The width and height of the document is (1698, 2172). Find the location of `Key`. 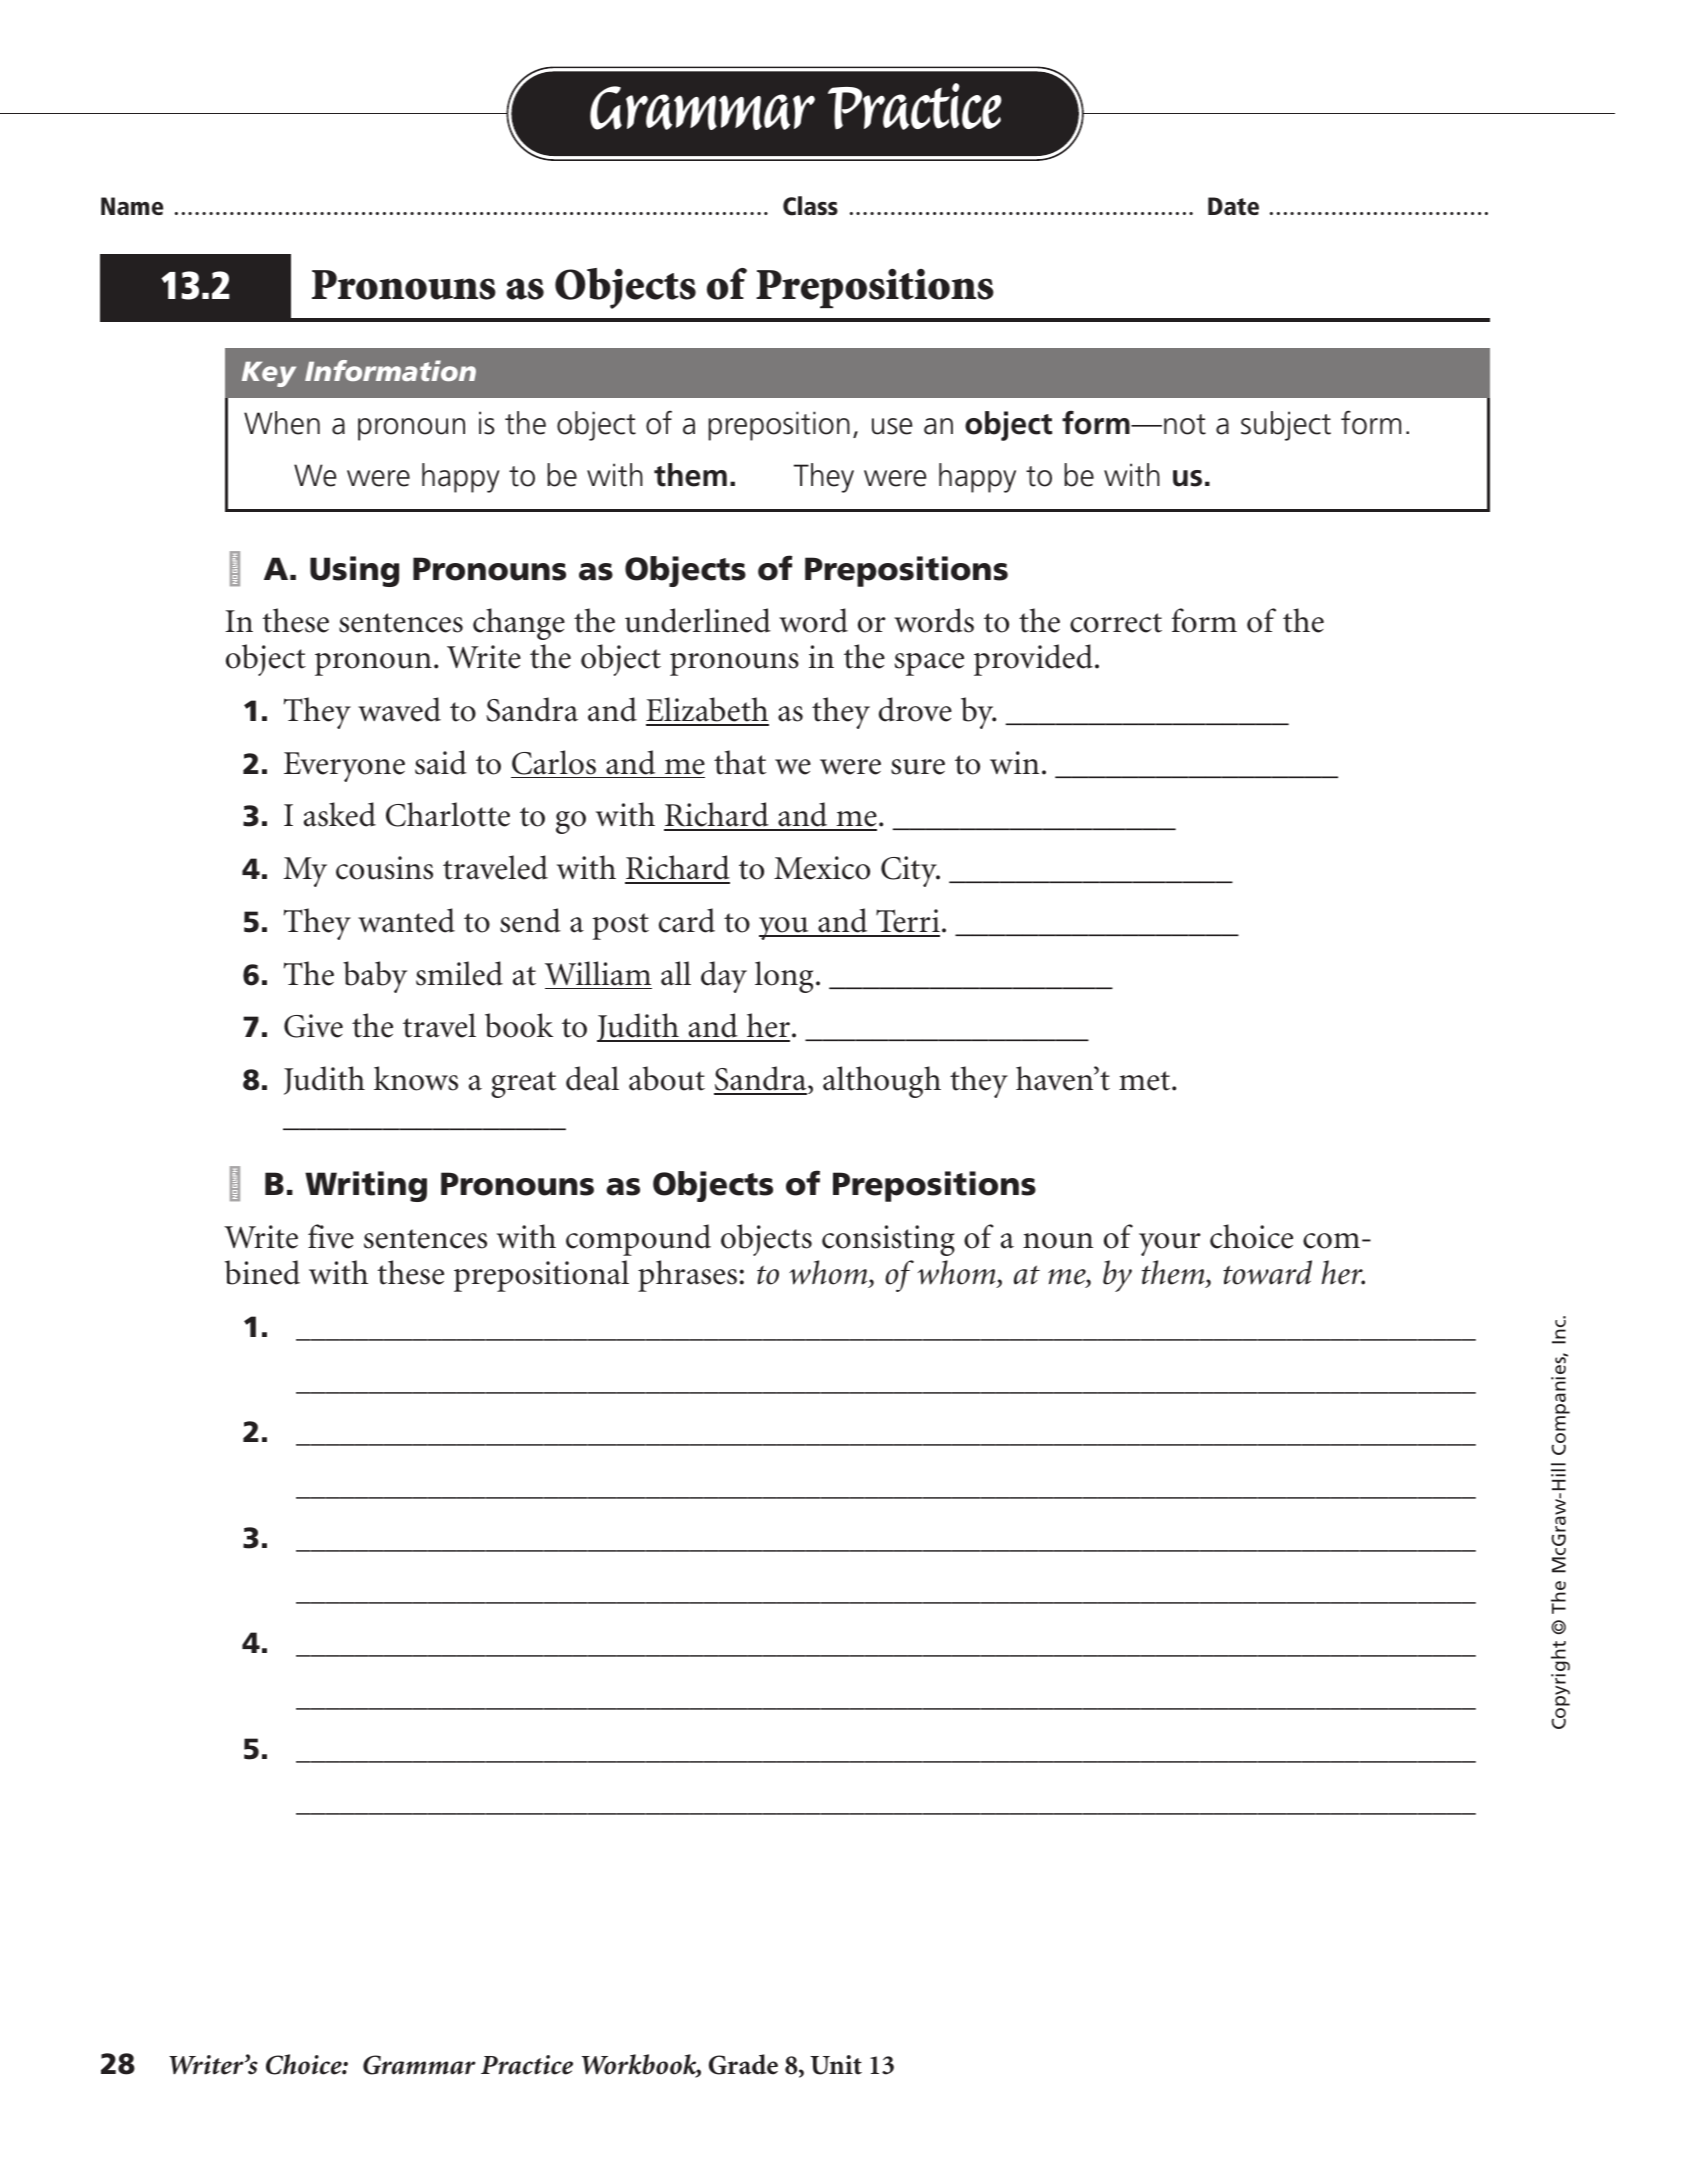

Key is located at coordinates (269, 374).
